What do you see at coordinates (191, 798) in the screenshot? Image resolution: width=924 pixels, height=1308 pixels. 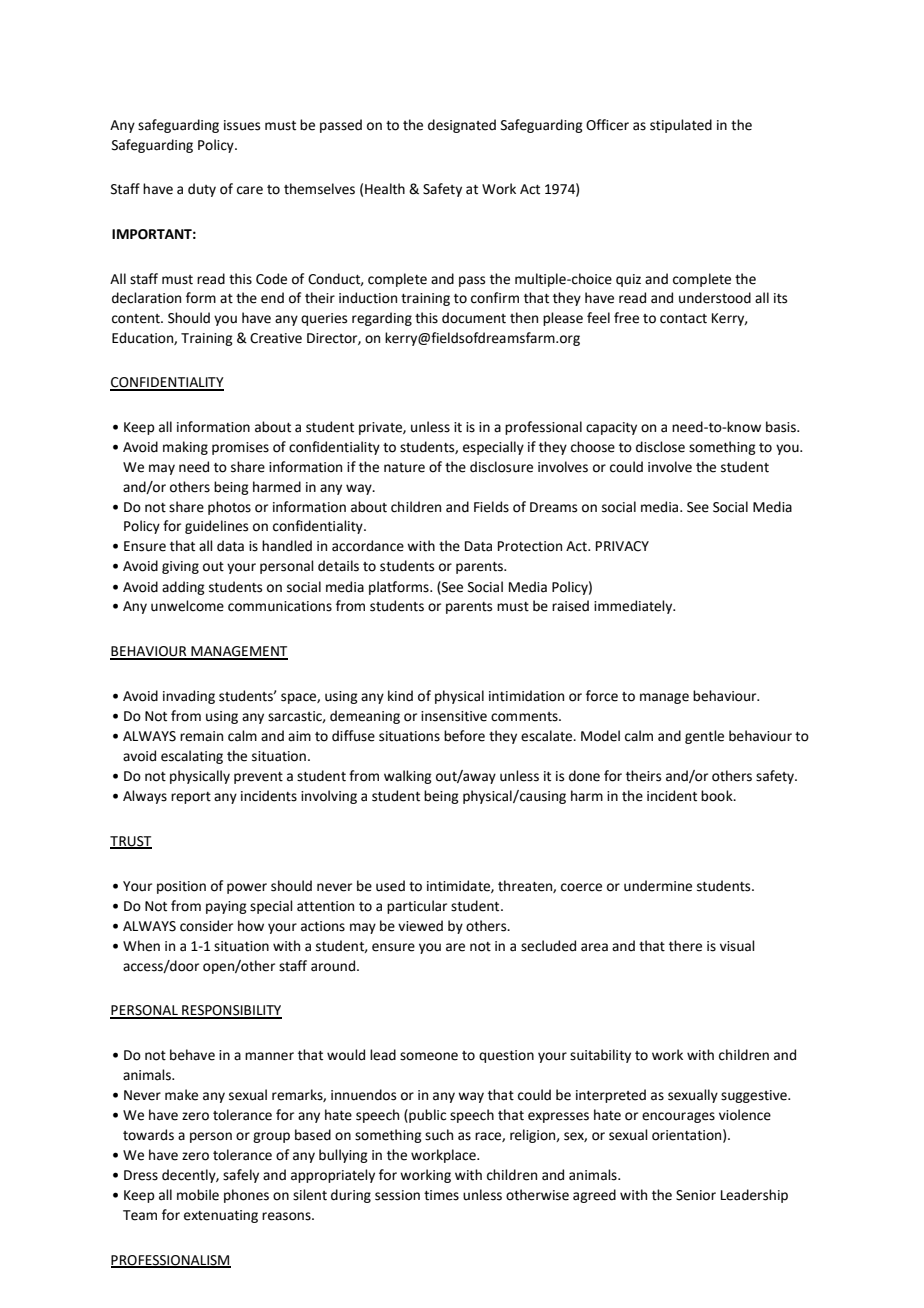 I see `report` at bounding box center [191, 798].
